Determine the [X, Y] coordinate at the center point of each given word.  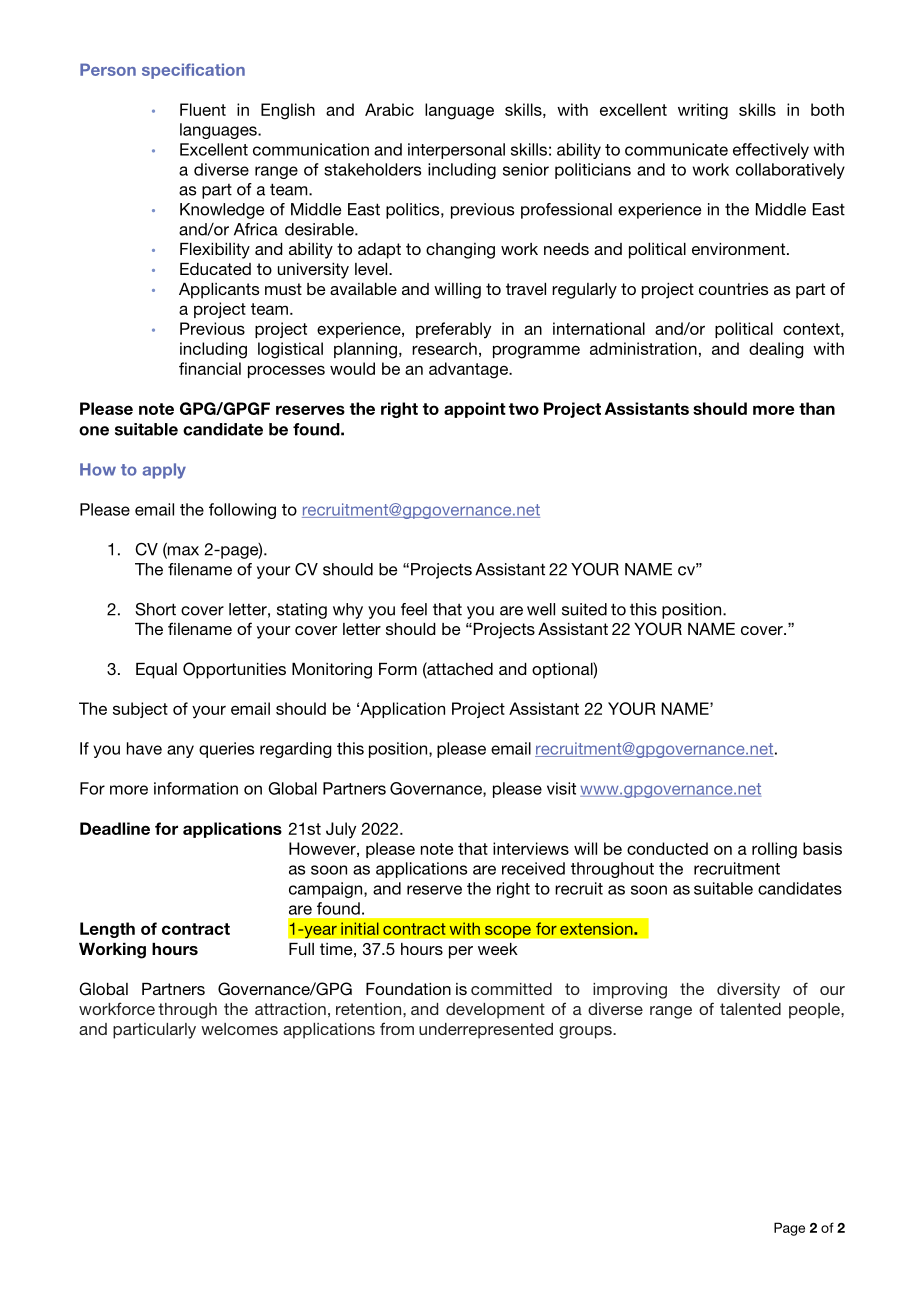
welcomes [239, 1029]
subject [140, 710]
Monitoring [332, 671]
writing [703, 111]
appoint [475, 410]
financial [210, 368]
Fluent [203, 109]
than [817, 408]
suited [584, 609]
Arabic [389, 109]
